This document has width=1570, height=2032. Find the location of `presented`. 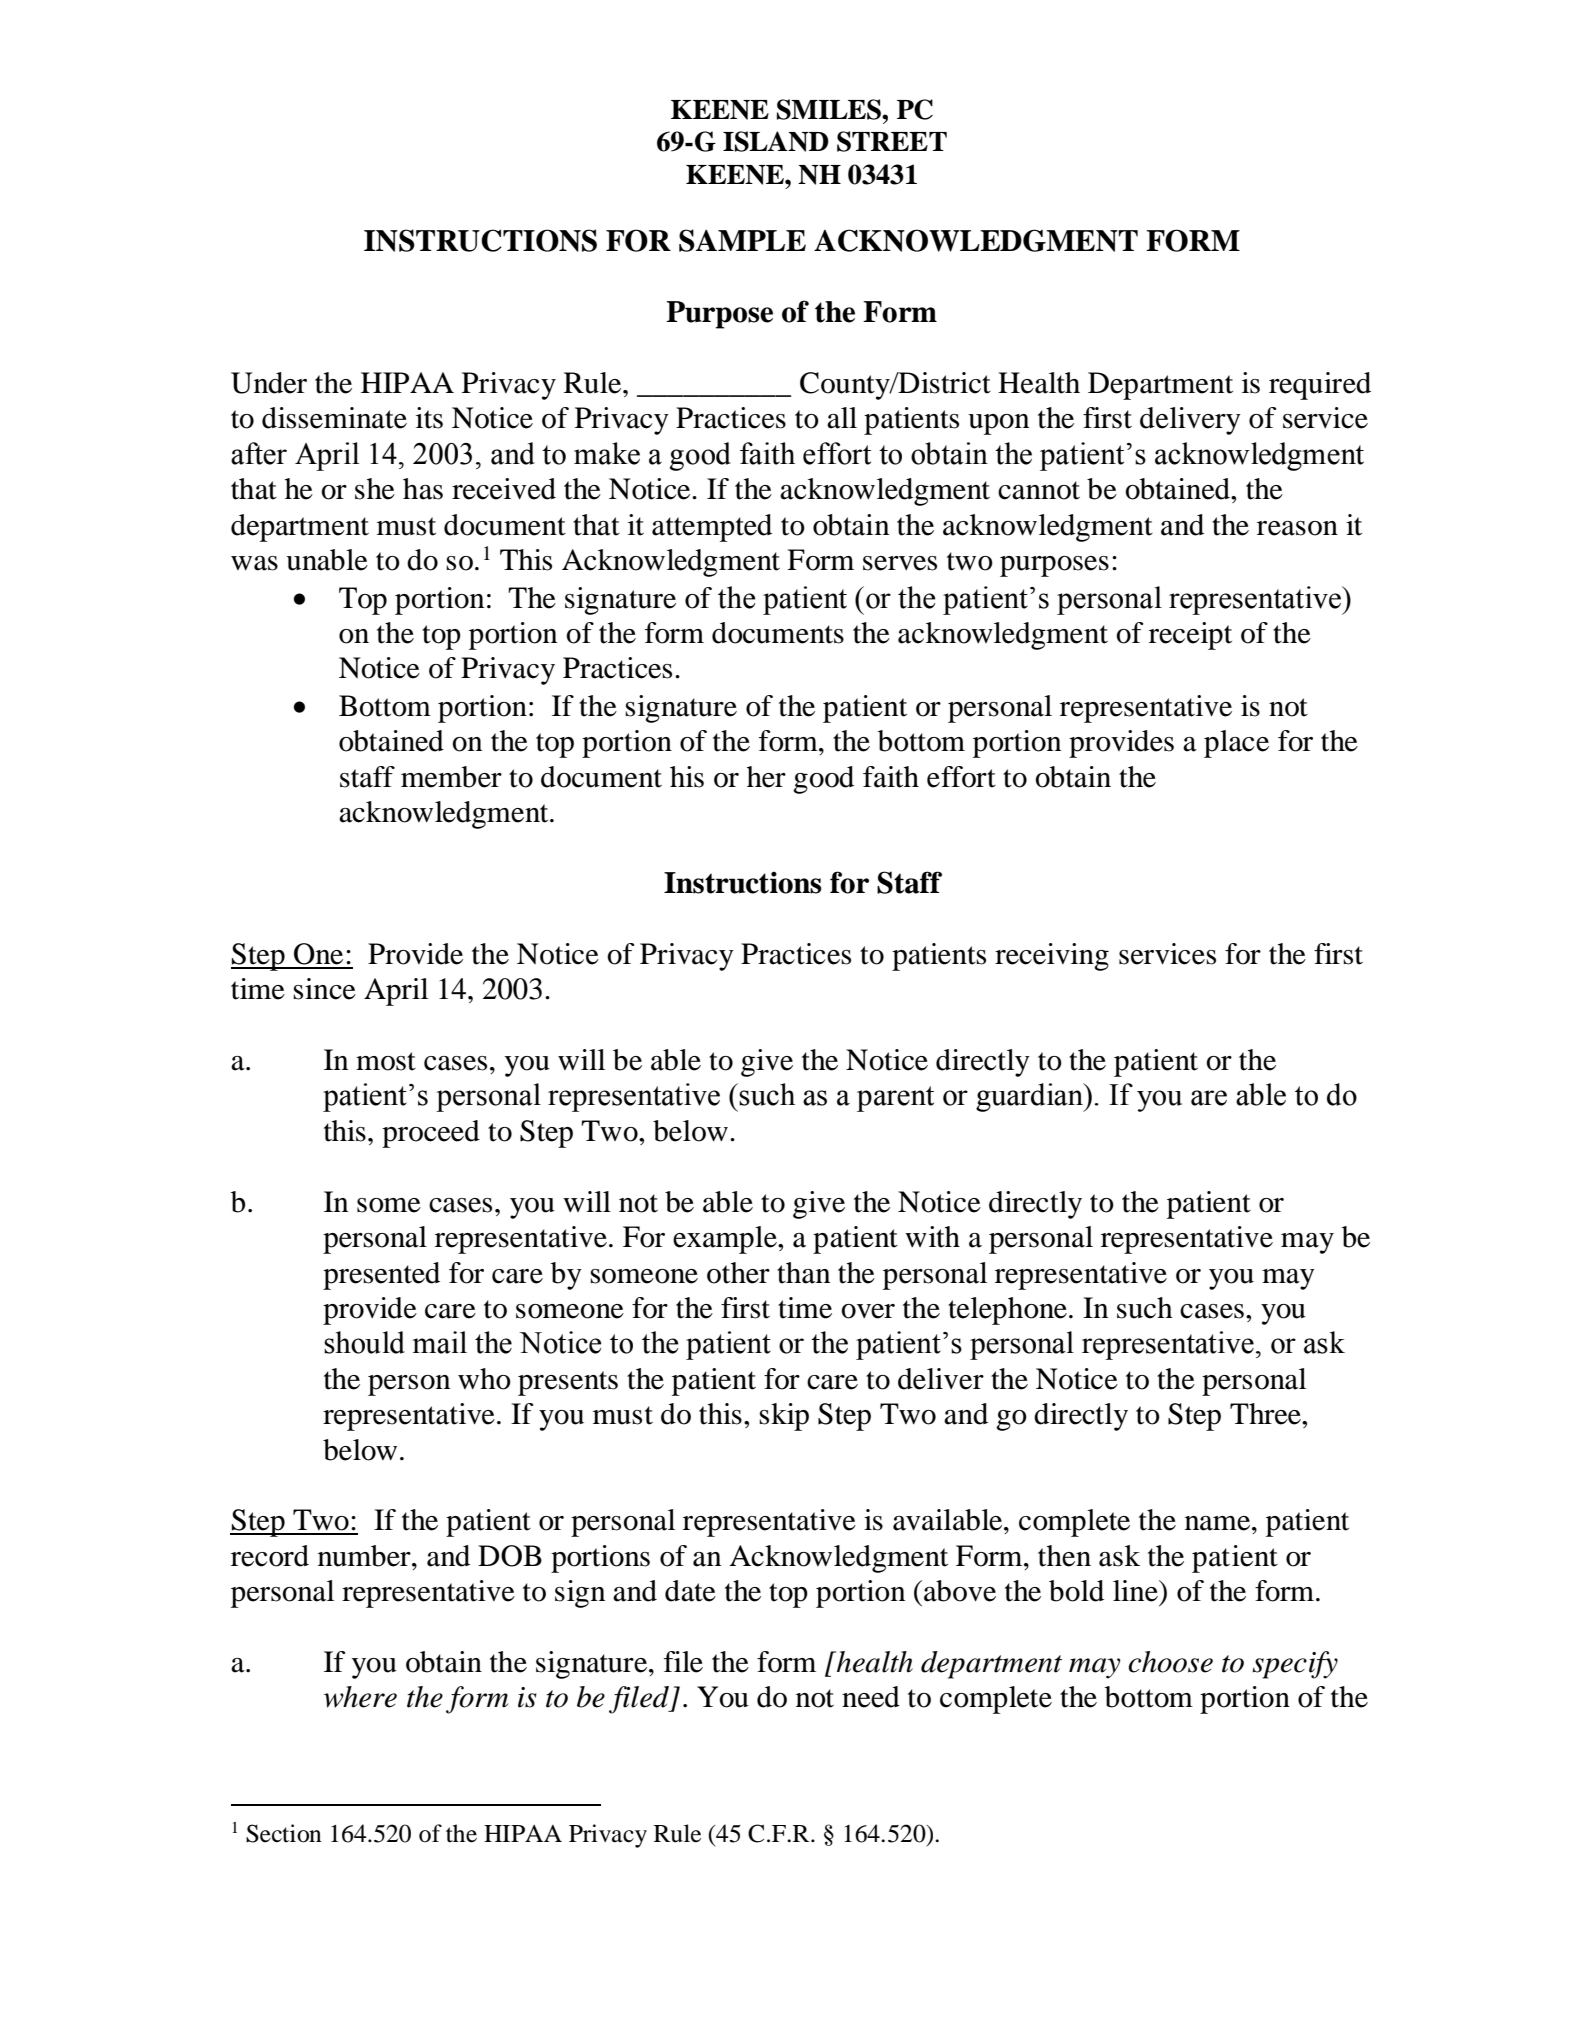

presented is located at coordinates (381, 1276).
